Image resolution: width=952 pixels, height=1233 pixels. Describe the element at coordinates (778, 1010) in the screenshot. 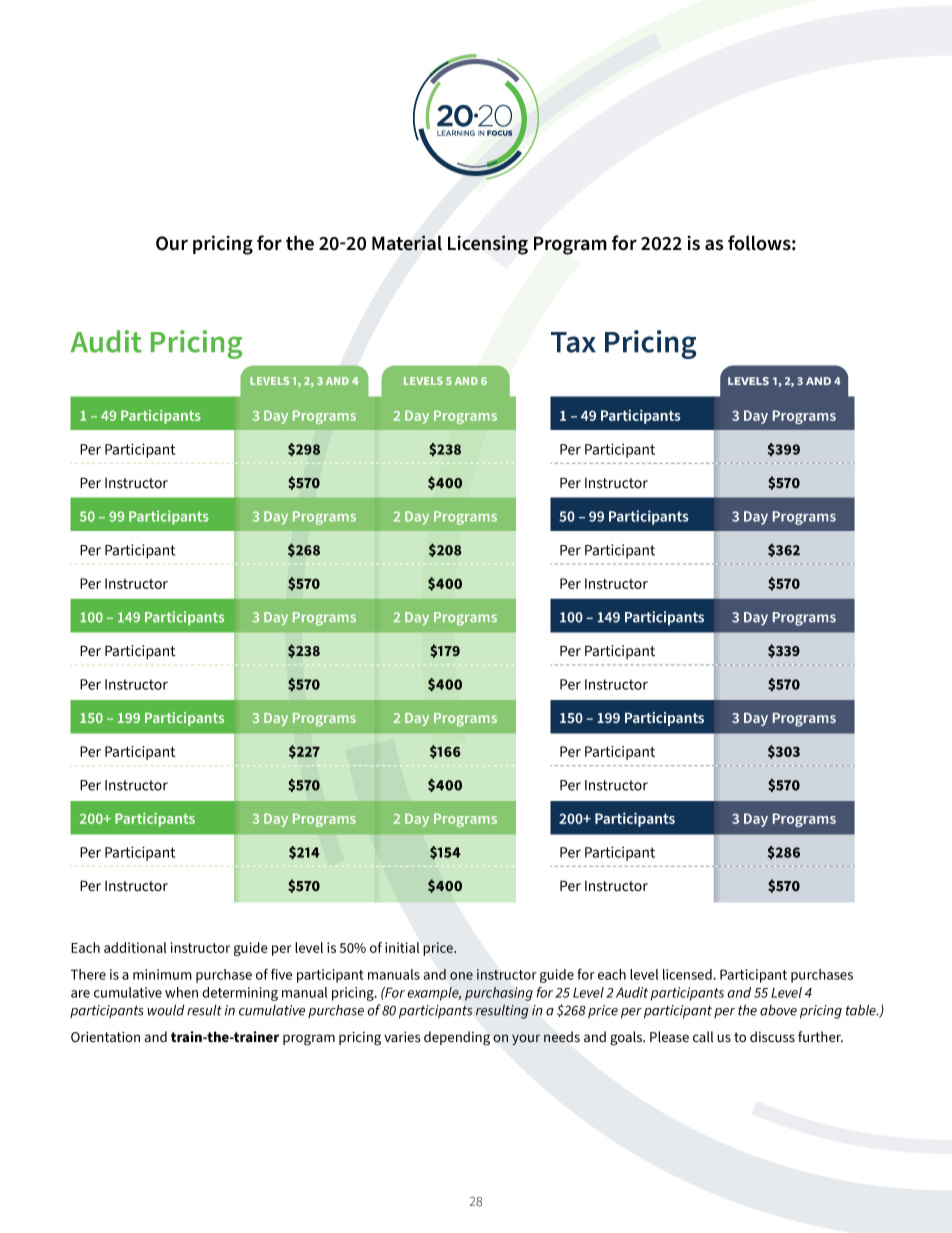

I see `above` at that location.
